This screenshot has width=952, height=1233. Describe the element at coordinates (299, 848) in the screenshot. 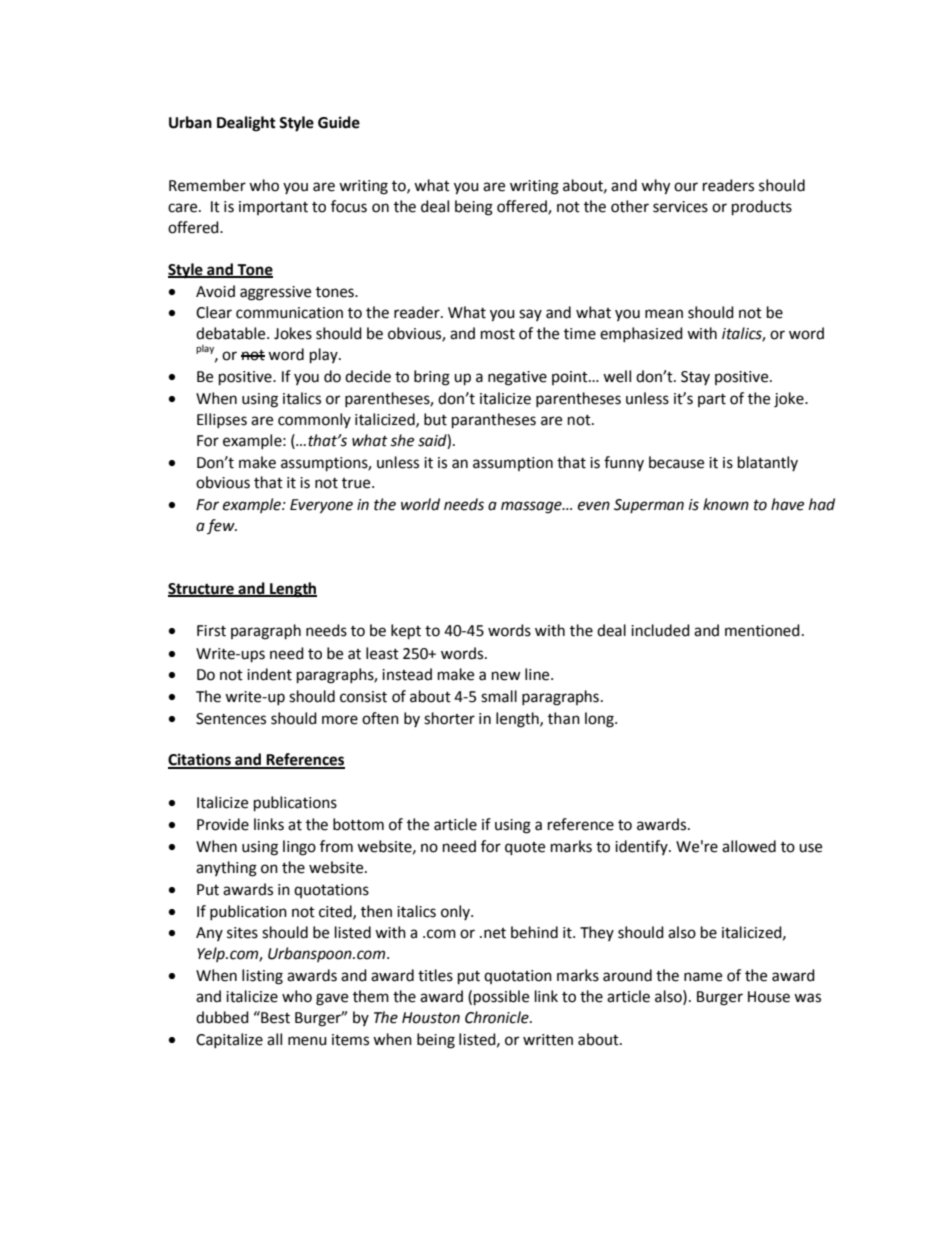

I see `lingo` at that location.
